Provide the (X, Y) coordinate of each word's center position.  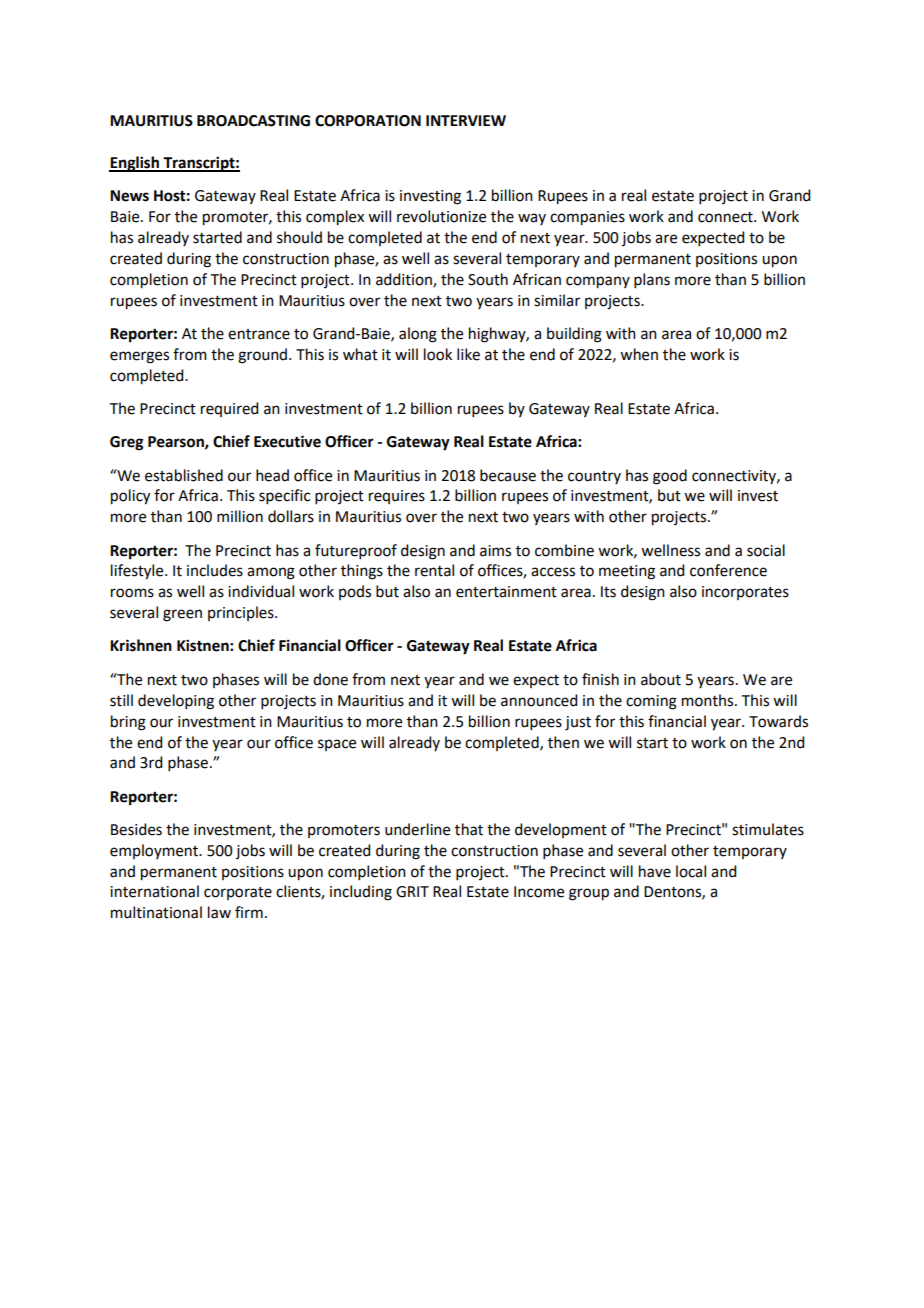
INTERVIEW (466, 120)
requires (397, 497)
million (240, 516)
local (691, 871)
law (219, 912)
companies (587, 218)
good (670, 477)
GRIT (412, 892)
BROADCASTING (253, 121)
